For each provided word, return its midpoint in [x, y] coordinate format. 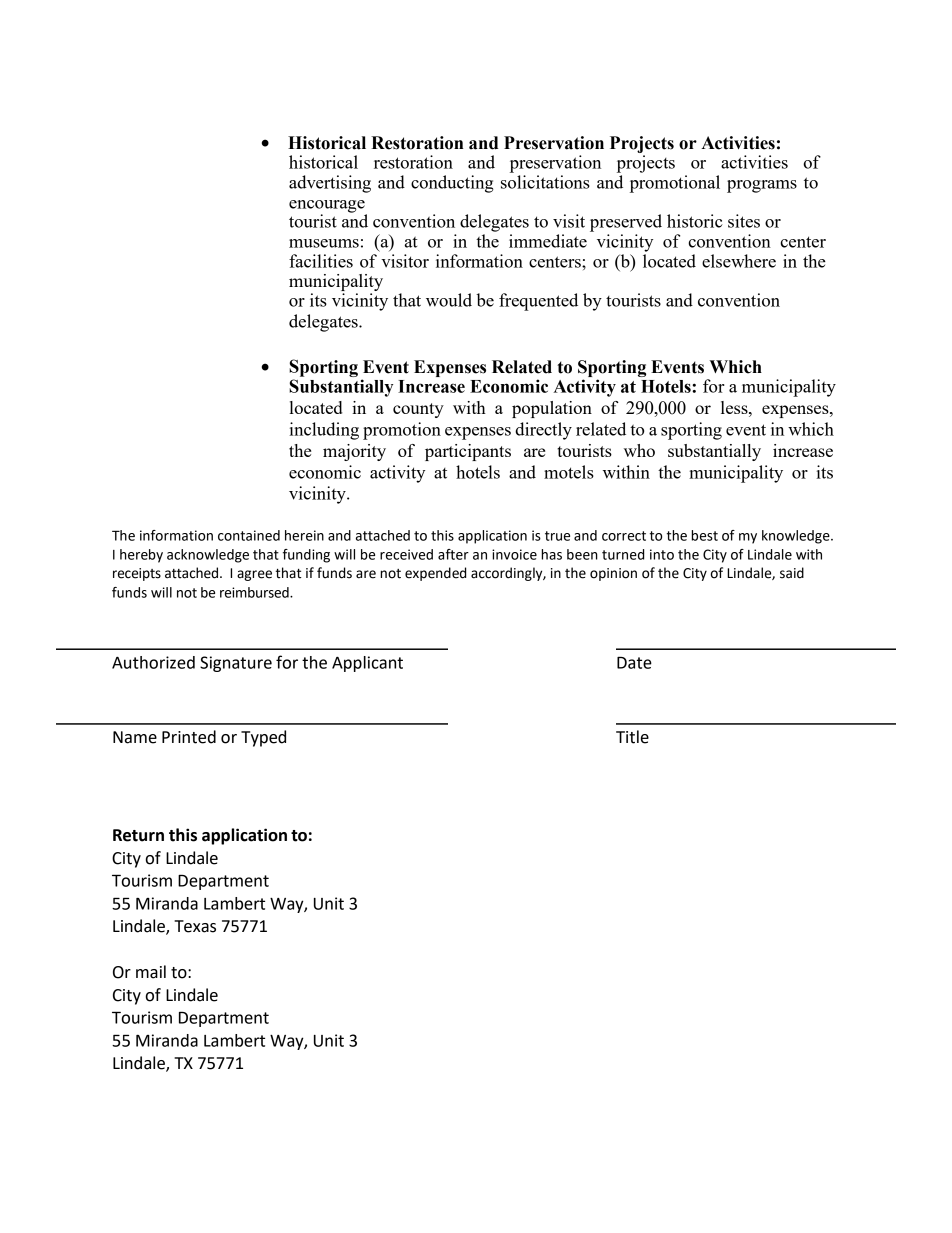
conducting [452, 184]
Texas [195, 926]
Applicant [367, 664]
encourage [328, 207]
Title [632, 737]
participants [468, 452]
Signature [236, 664]
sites [744, 221]
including [324, 431]
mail [151, 972]
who [639, 450]
